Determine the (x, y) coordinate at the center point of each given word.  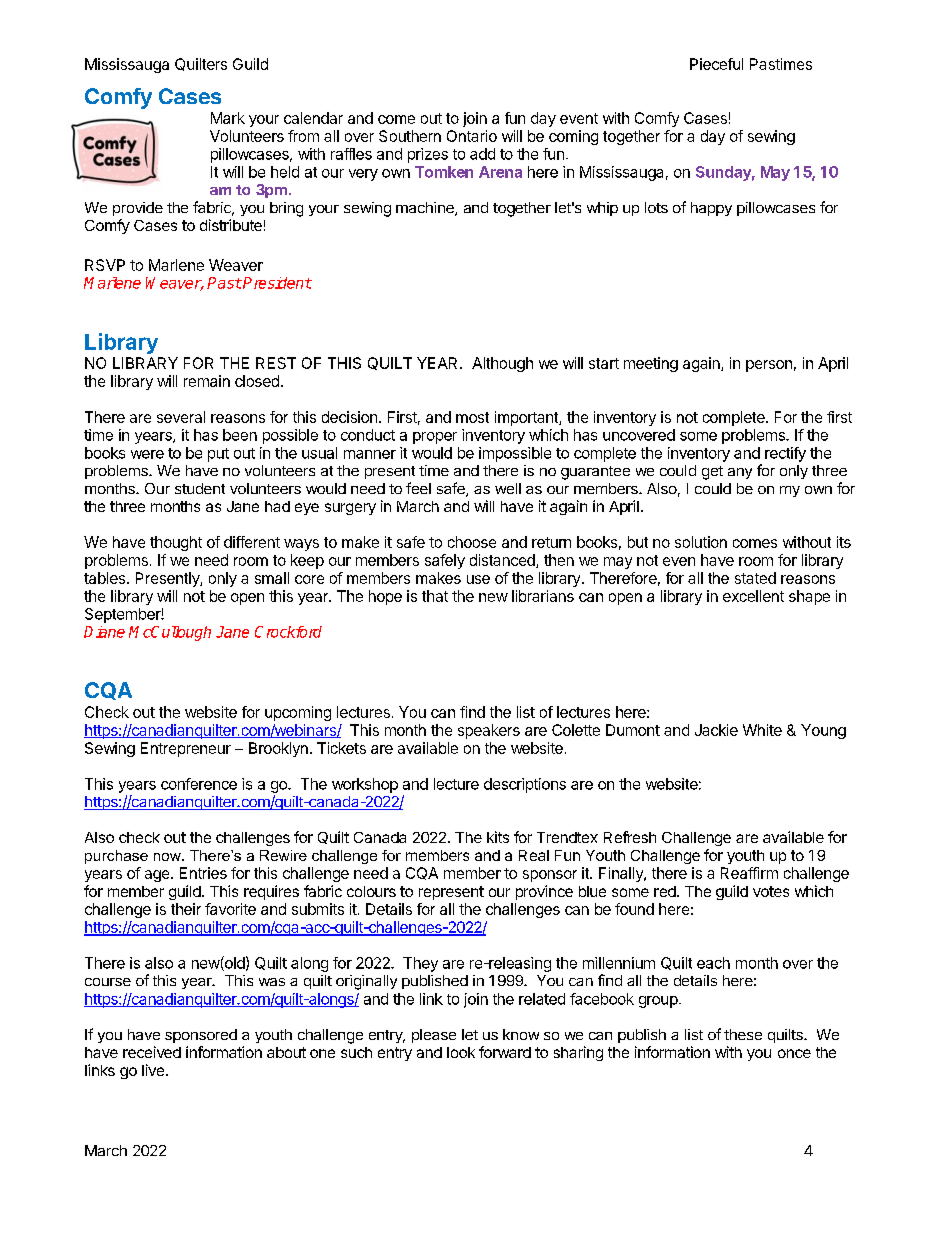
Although (502, 364)
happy (711, 209)
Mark (228, 118)
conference (199, 784)
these (743, 1034)
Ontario (472, 136)
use (478, 579)
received (152, 1052)
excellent (753, 596)
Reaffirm (749, 873)
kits (498, 837)
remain (207, 381)
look (461, 1052)
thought (176, 543)
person (769, 366)
